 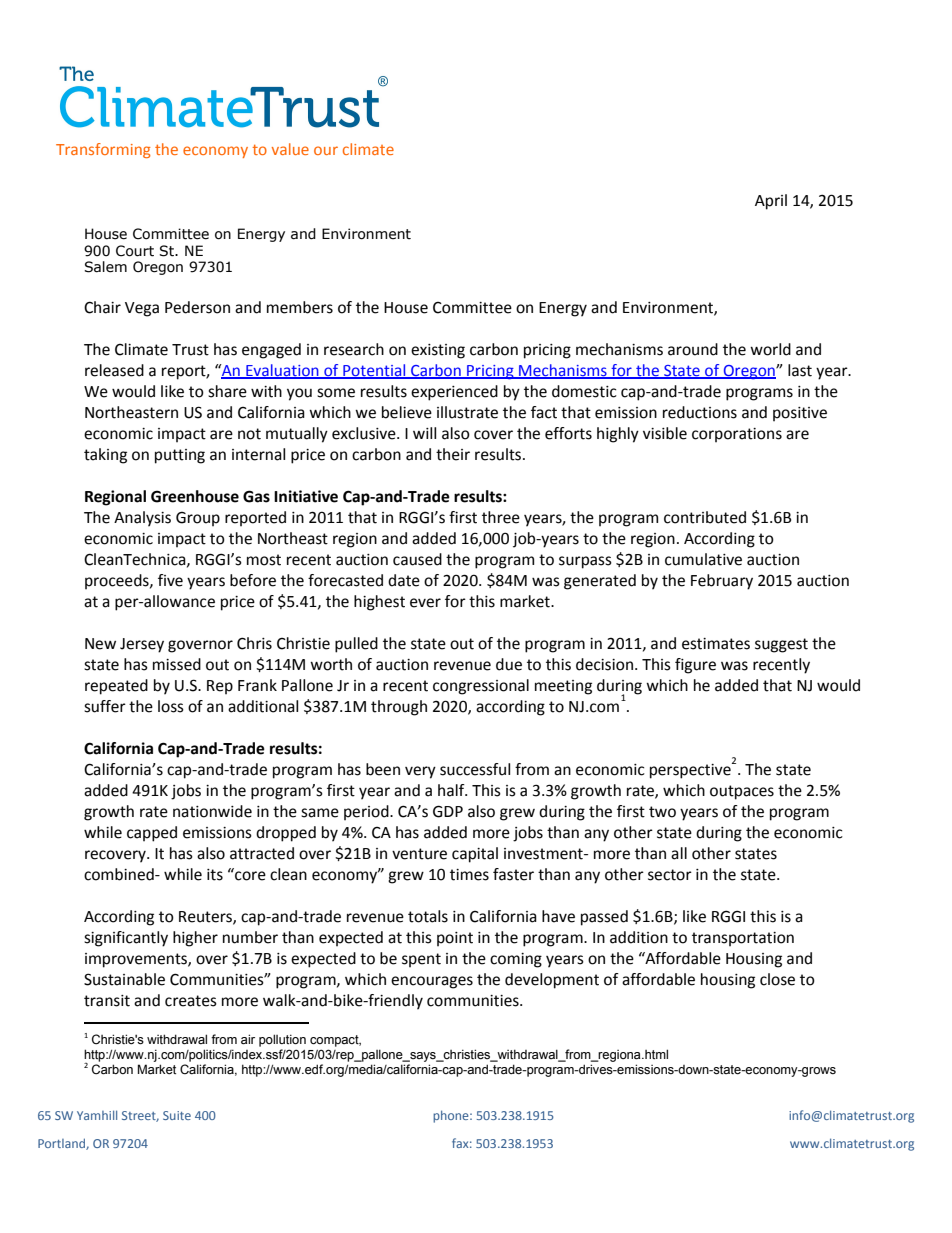 What do you see at coordinates (171, 706) in the screenshot?
I see `loss` at bounding box center [171, 706].
